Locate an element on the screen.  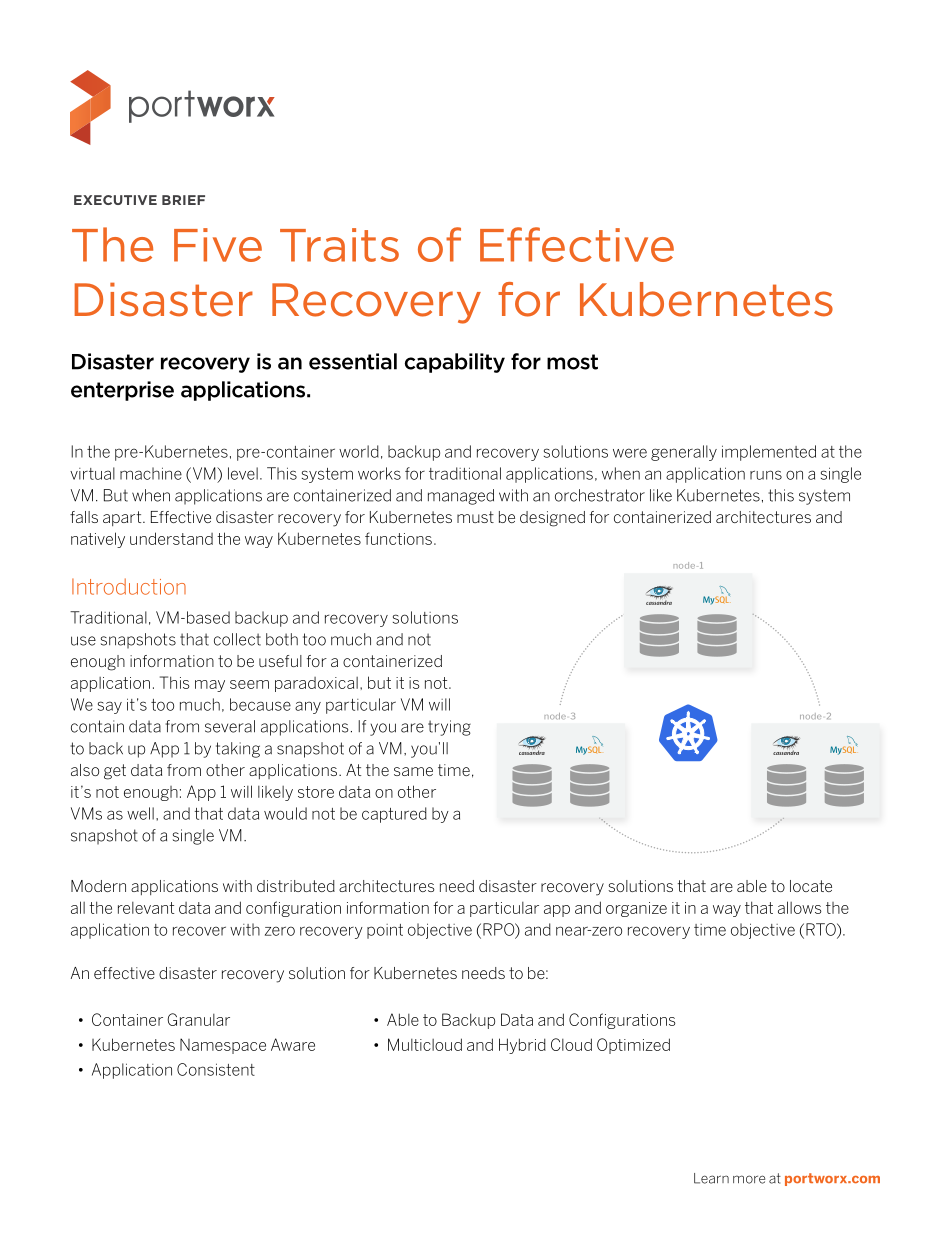
managed is located at coordinates (461, 497).
